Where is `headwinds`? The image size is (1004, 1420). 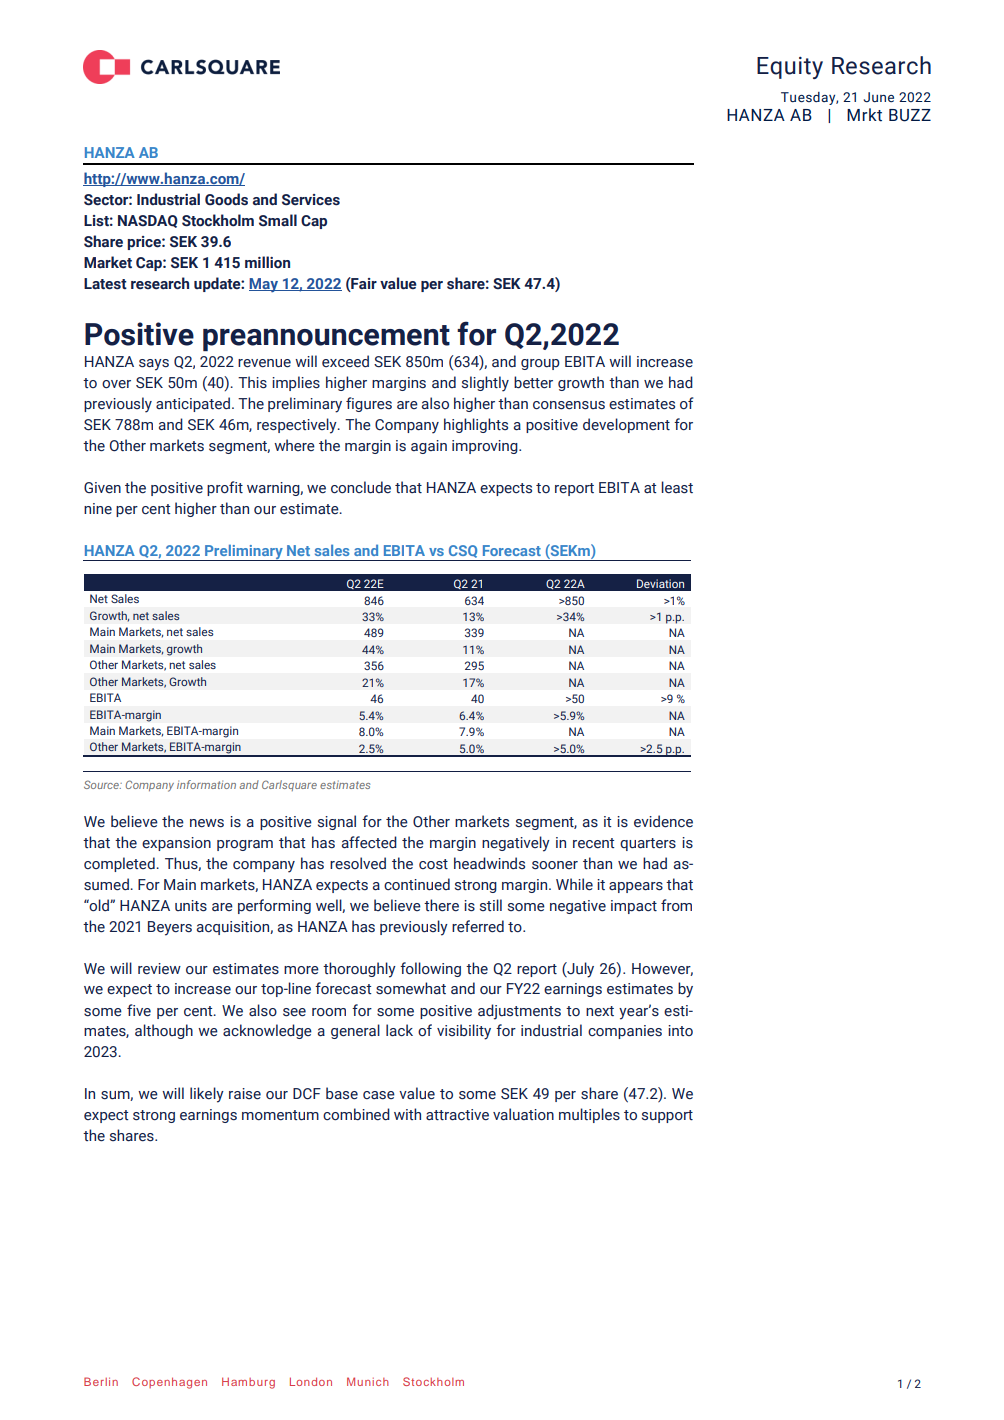
headwinds is located at coordinates (489, 863).
